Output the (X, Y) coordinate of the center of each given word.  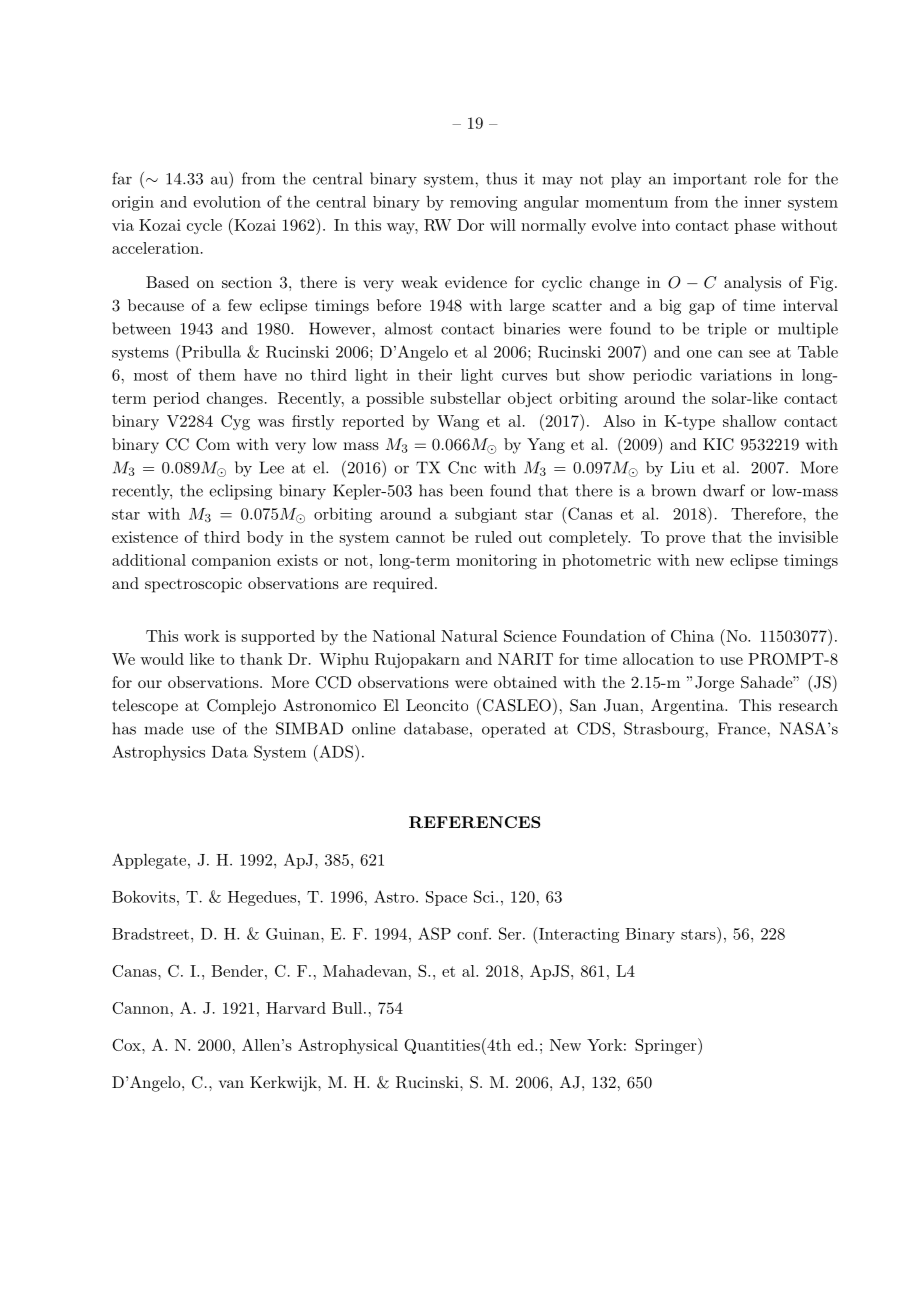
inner (762, 202)
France (743, 728)
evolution (227, 202)
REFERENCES (474, 822)
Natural (469, 636)
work (202, 636)
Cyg (235, 423)
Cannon (140, 1008)
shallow (750, 421)
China (692, 636)
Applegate (149, 861)
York (605, 1045)
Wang (458, 423)
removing (483, 203)
